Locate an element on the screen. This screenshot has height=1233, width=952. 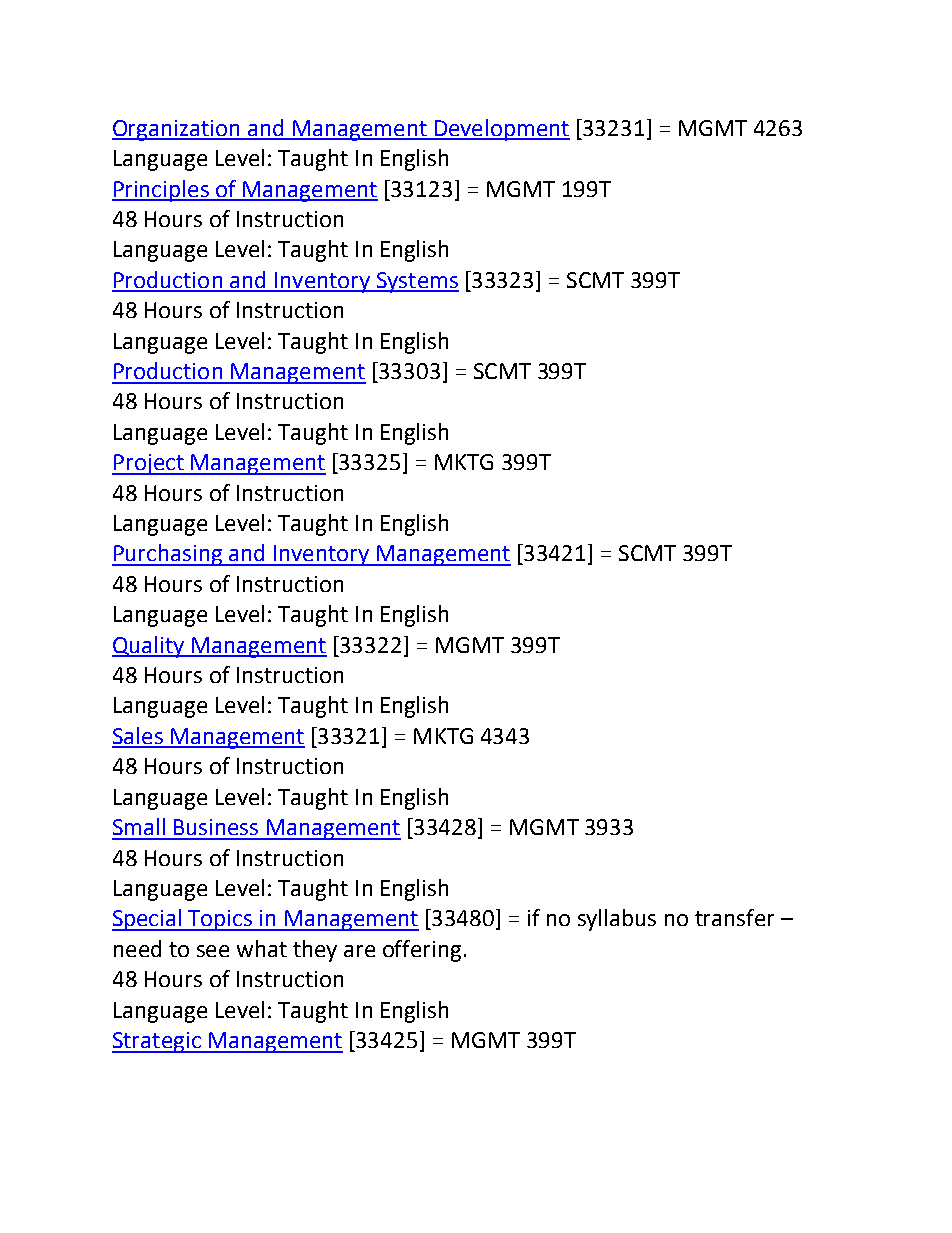
Topics is located at coordinates (220, 920).
